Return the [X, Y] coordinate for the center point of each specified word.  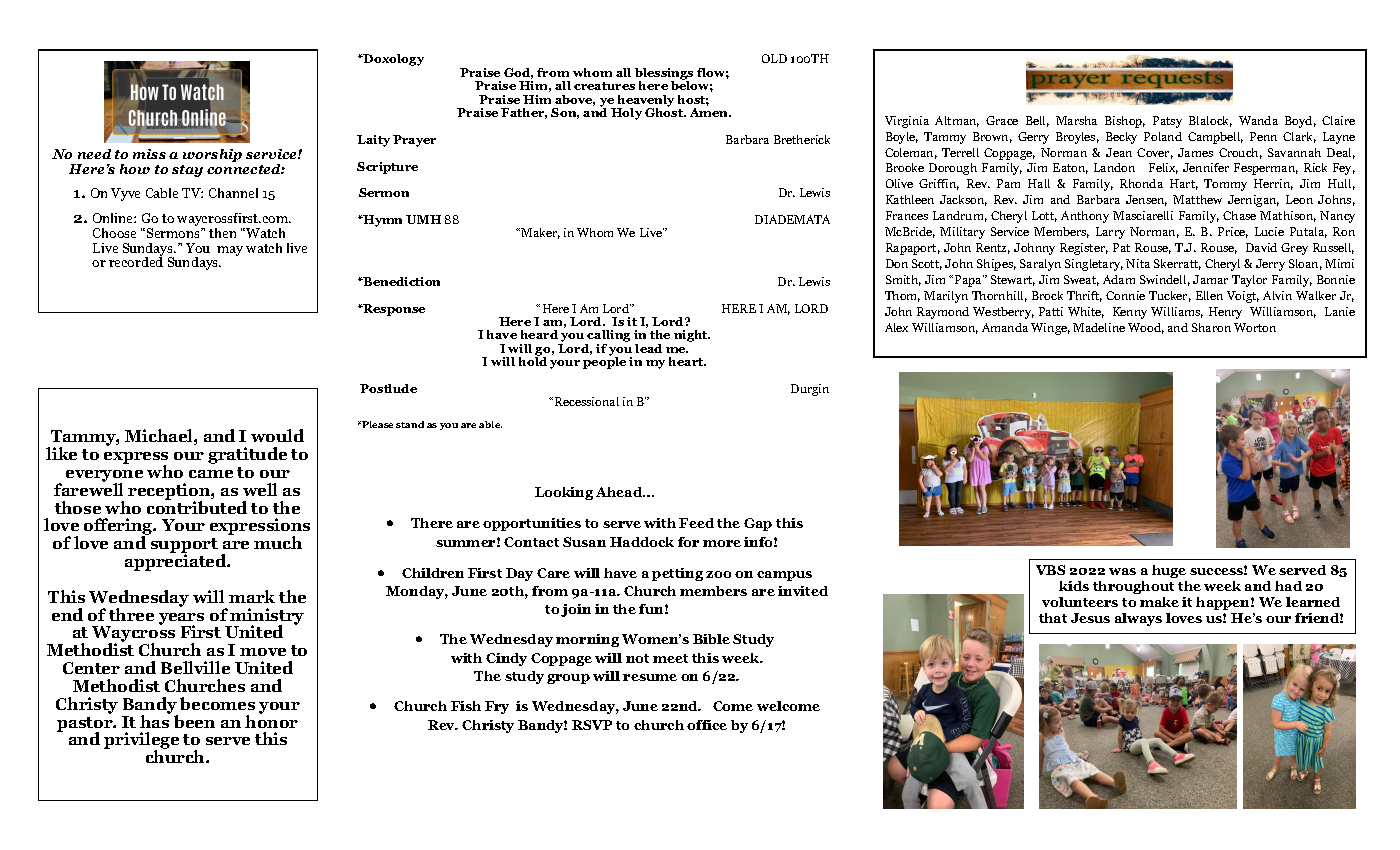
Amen [710, 112]
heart [687, 361]
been [194, 721]
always [1138, 619]
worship [212, 155]
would [277, 435]
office [707, 725]
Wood [1146, 328]
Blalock [1210, 121]
